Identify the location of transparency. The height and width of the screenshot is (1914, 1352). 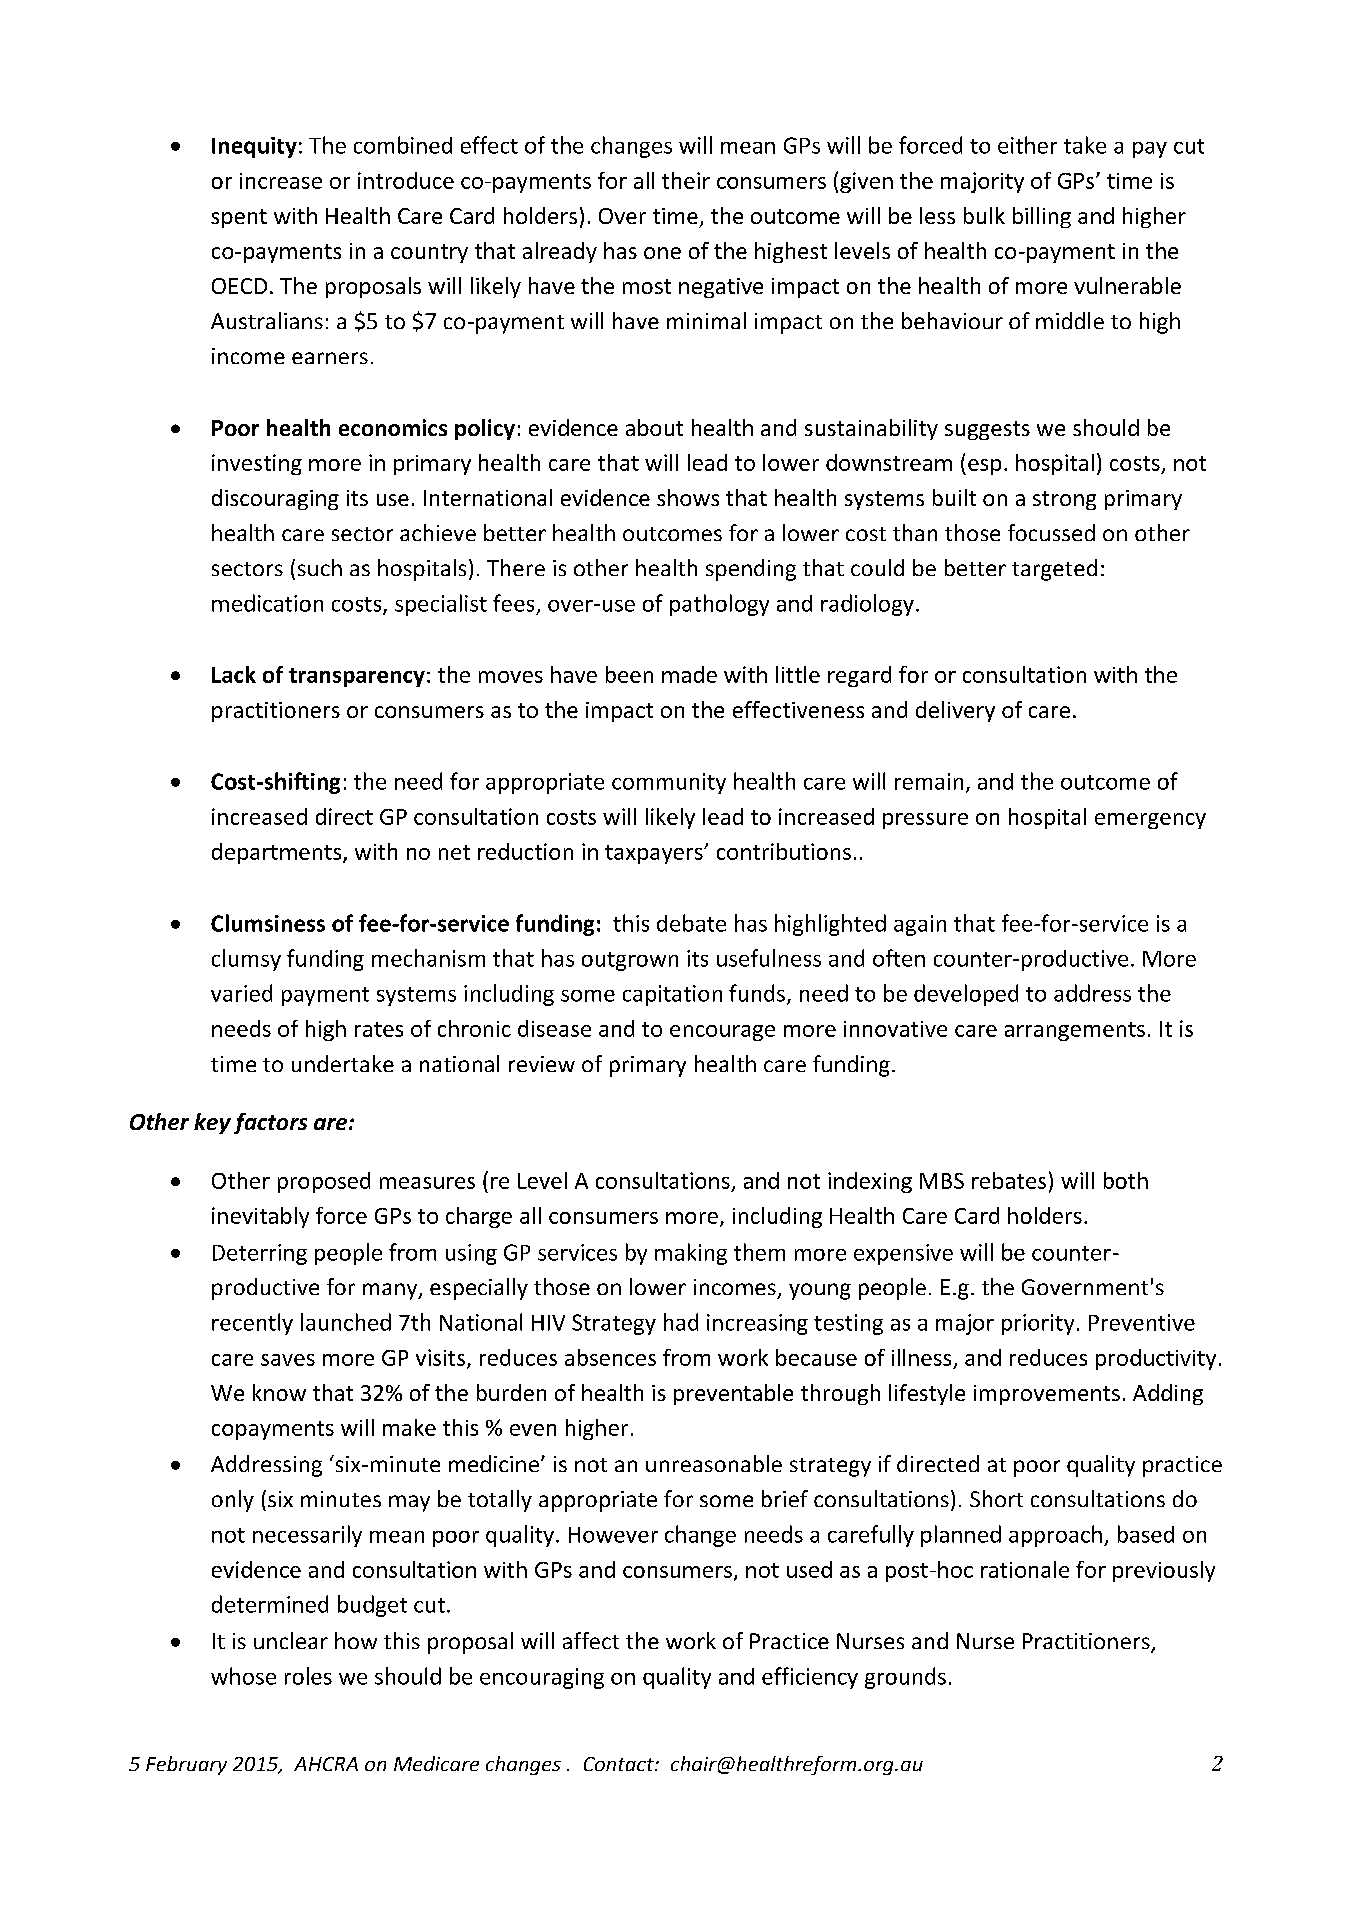
(357, 677).
